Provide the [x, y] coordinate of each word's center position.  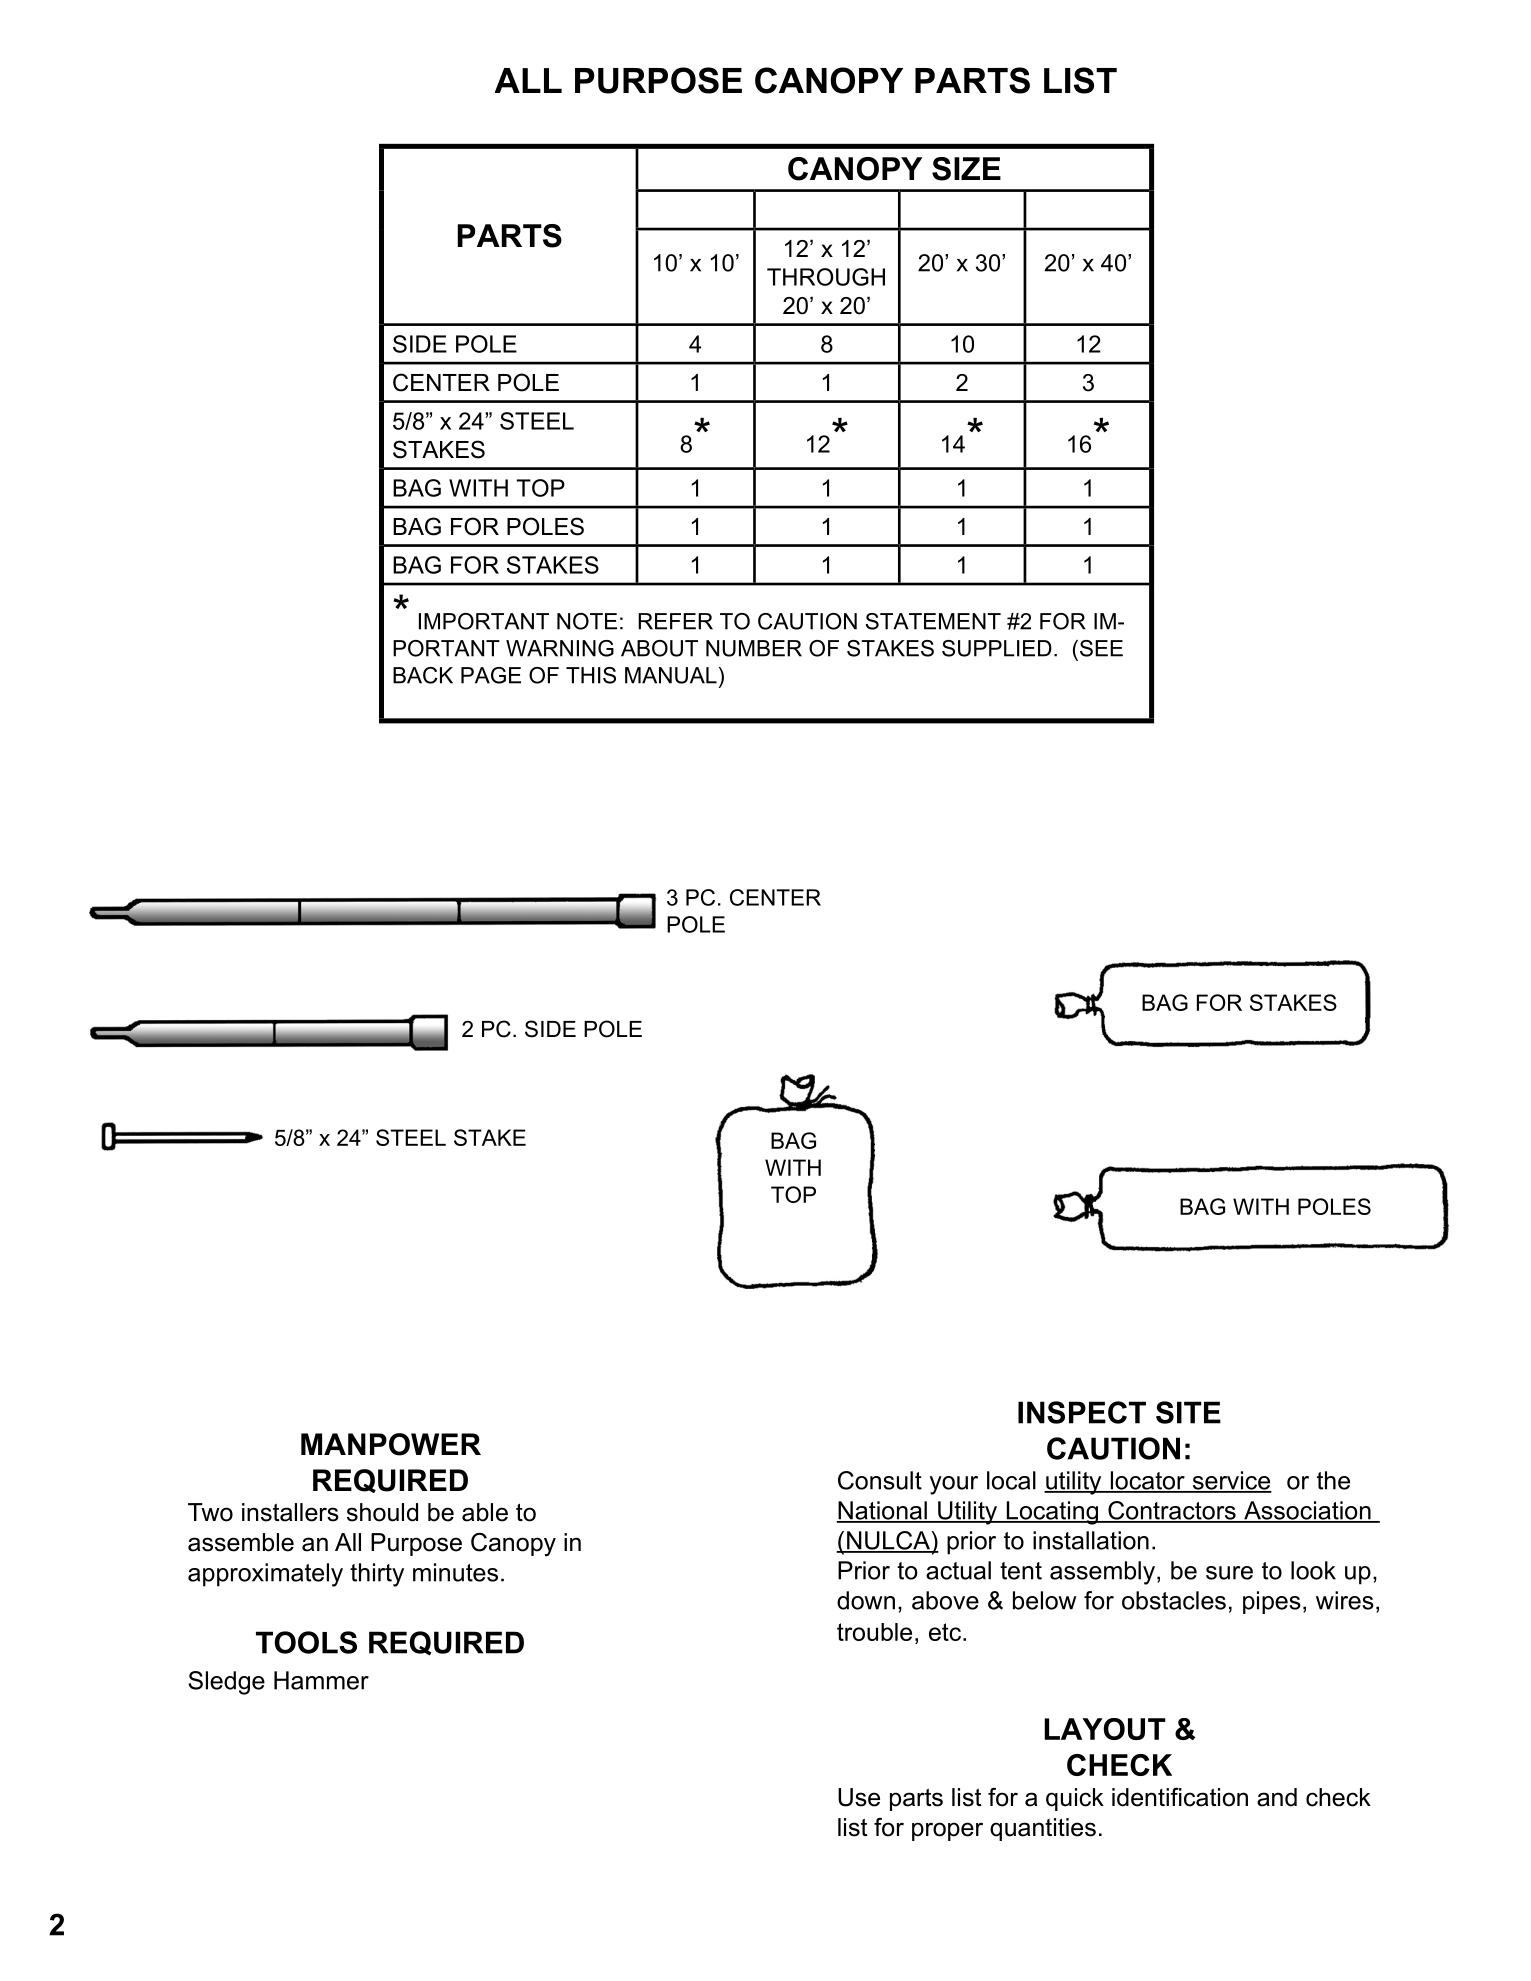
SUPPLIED [997, 648]
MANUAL [671, 675]
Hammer [321, 1680]
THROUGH [826, 277]
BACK [423, 675]
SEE [1100, 648]
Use [859, 1797]
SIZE [966, 169]
